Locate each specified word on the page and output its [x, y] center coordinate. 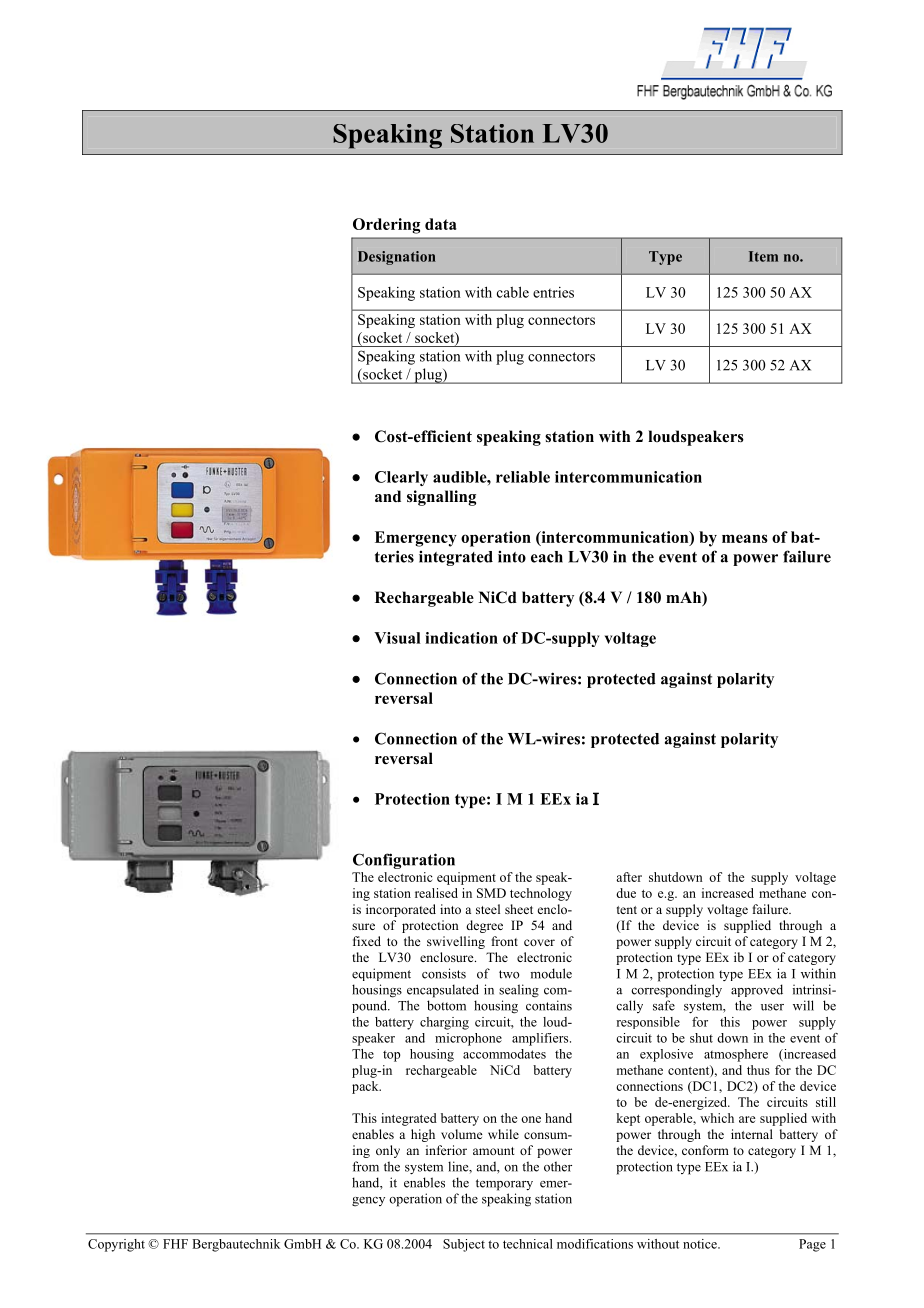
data [441, 224]
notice [701, 1244]
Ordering [386, 226]
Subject [464, 1245]
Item [763, 256]
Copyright [116, 1245]
